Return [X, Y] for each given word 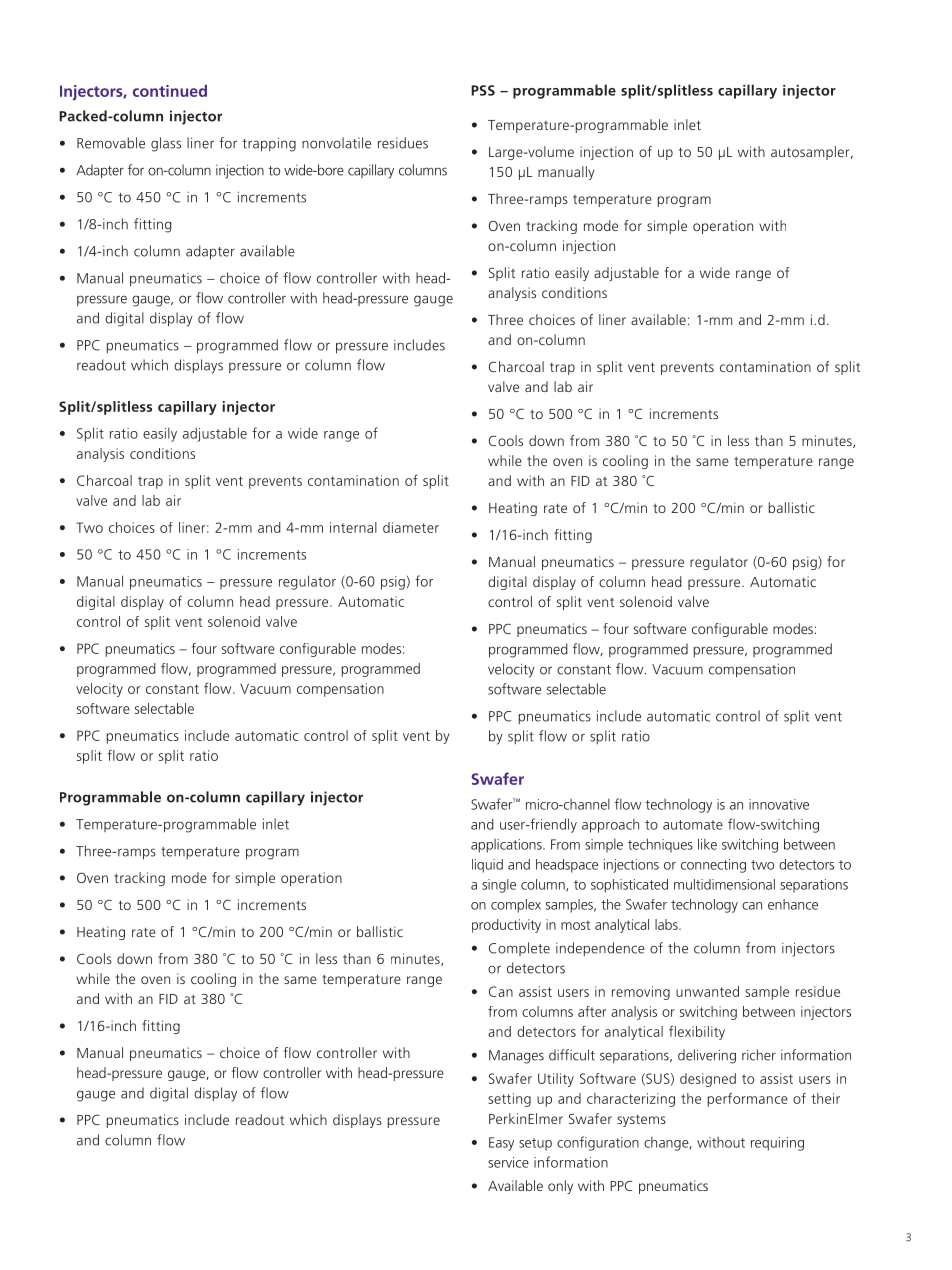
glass [166, 144]
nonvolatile [336, 143]
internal [353, 527]
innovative [779, 804]
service [508, 1162]
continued [170, 90]
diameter [411, 527]
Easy [501, 1144]
